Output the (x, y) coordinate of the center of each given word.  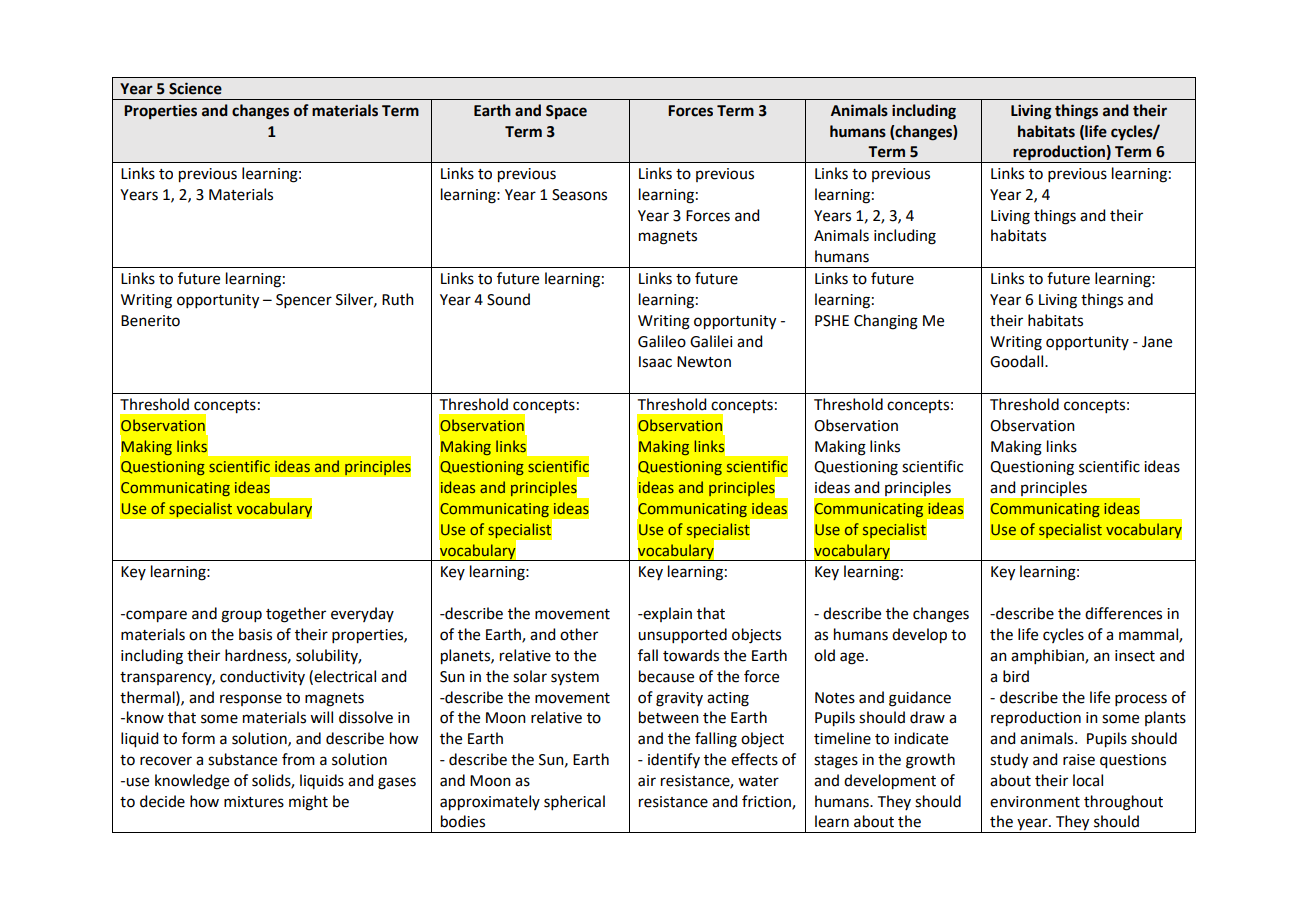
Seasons (579, 195)
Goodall (1018, 361)
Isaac (655, 362)
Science (195, 88)
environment (1035, 802)
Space (566, 112)
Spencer (304, 301)
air (647, 781)
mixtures (254, 802)
